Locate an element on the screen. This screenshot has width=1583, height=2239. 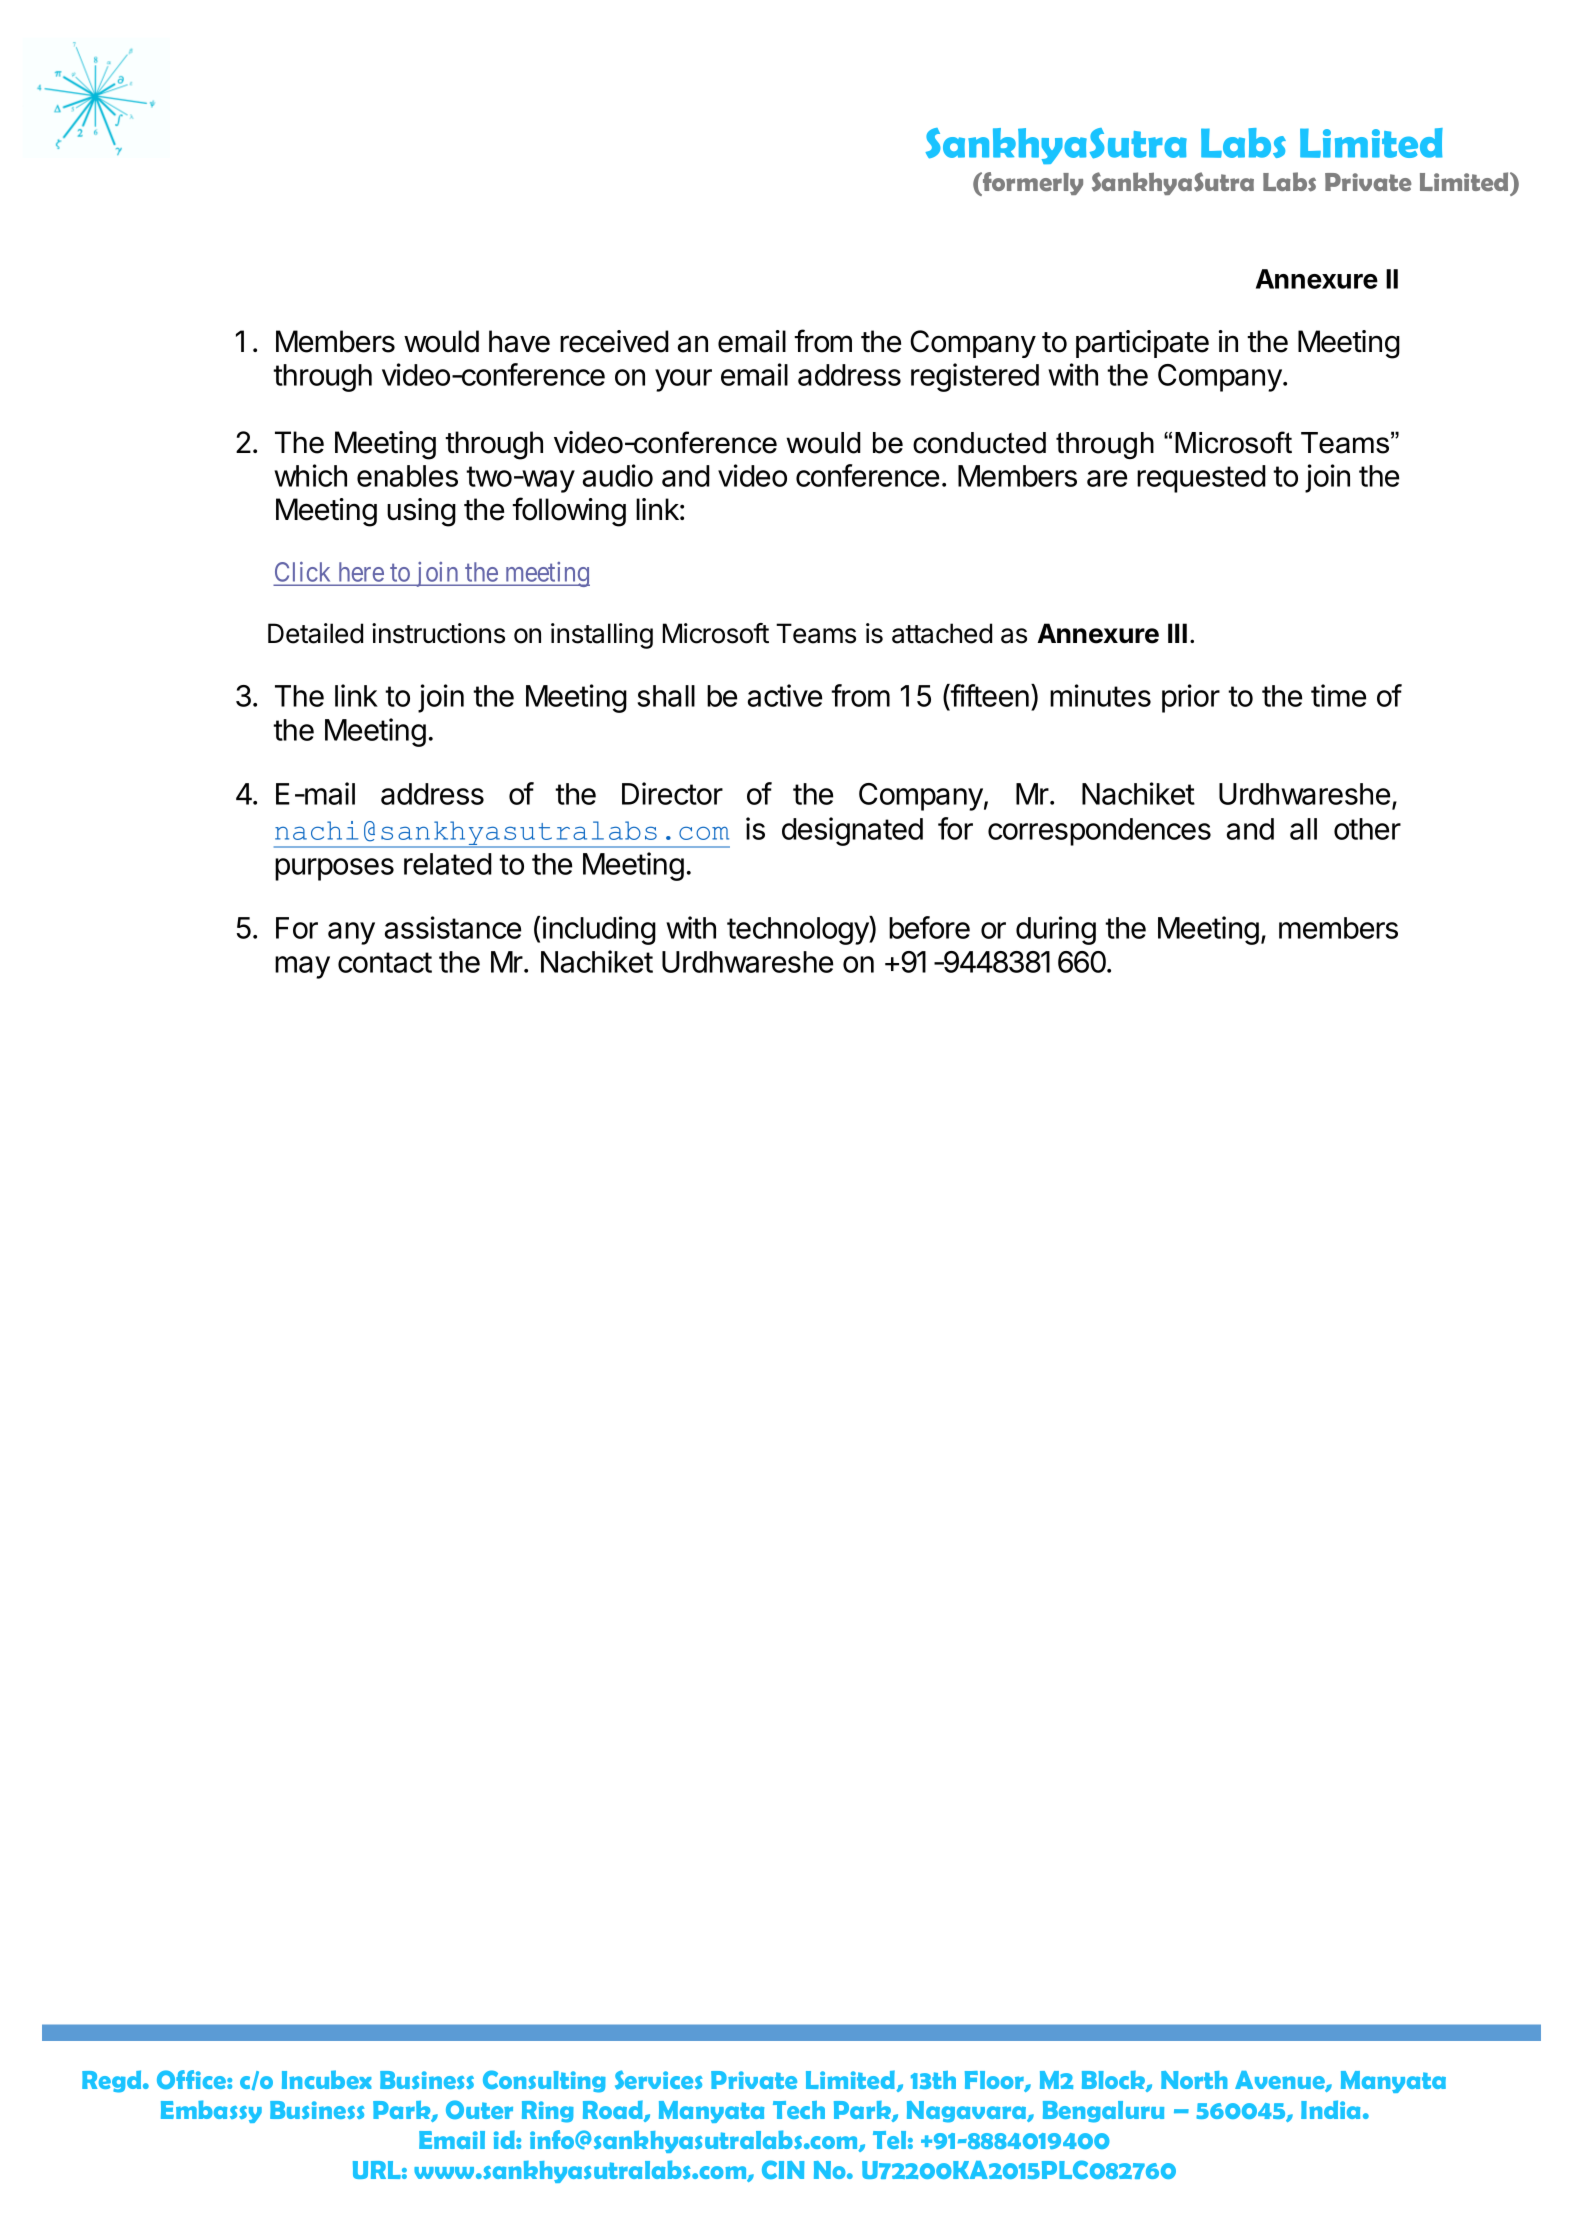
India is located at coordinates (1330, 2109).
